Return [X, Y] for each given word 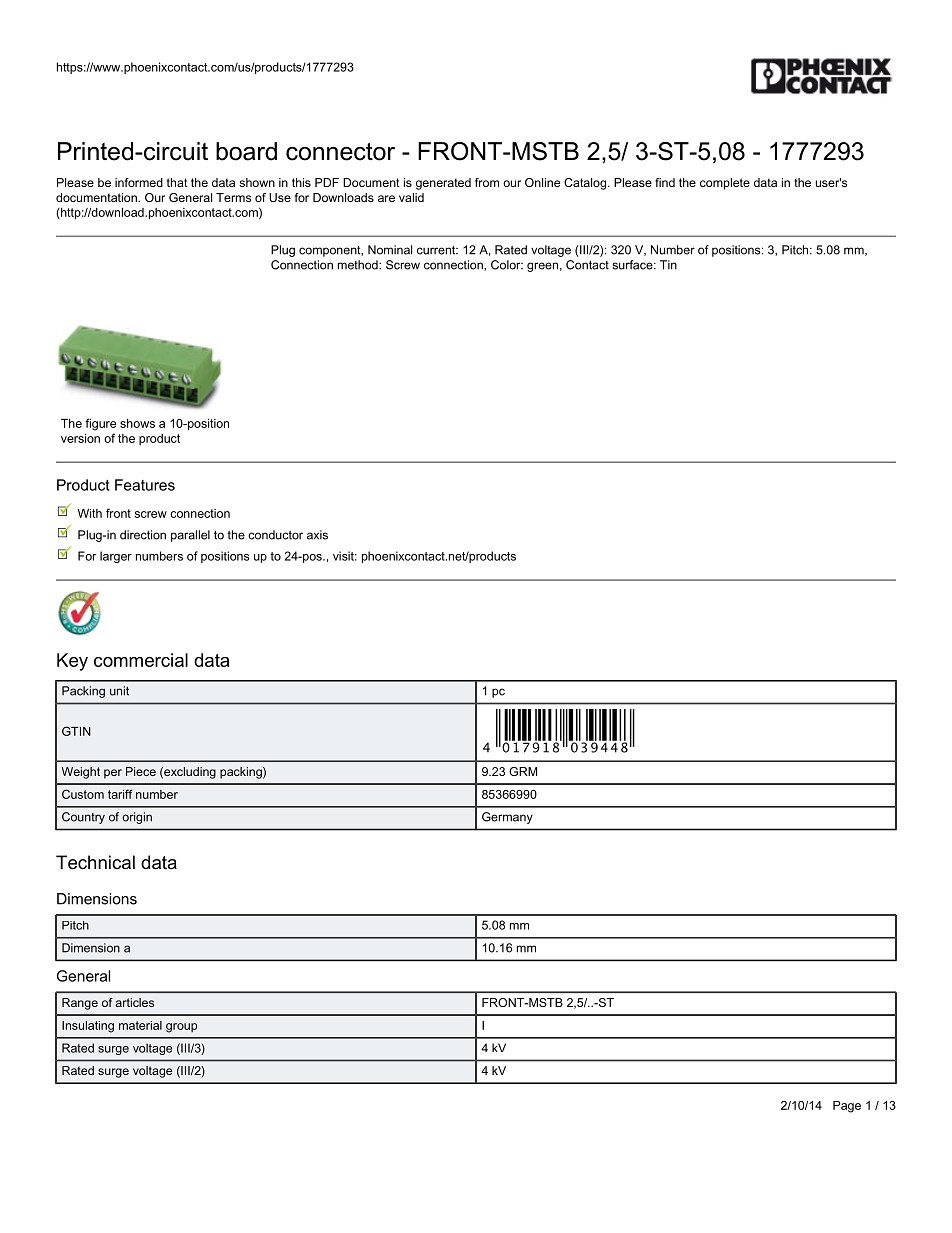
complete [725, 184]
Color [507, 265]
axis [317, 535]
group [181, 1028]
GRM [523, 771]
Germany [507, 818]
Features [145, 485]
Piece [141, 771]
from [487, 182]
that [177, 182]
